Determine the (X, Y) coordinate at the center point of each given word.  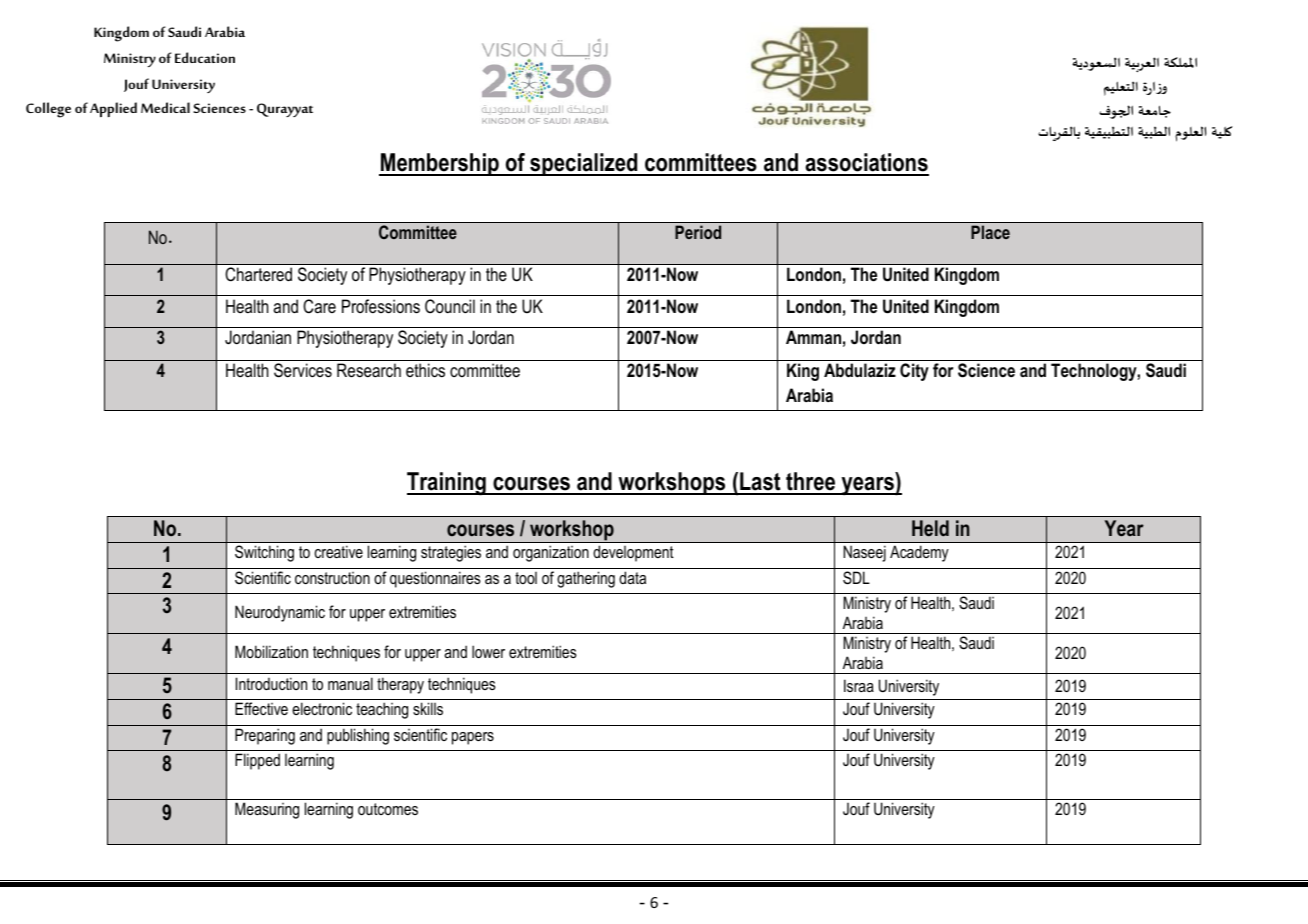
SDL (856, 578)
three (811, 483)
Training (447, 484)
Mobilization (271, 651)
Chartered (259, 274)
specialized (584, 164)
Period (698, 232)
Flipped (257, 761)
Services (303, 370)
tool (526, 578)
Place (990, 232)
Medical (165, 107)
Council (450, 306)
